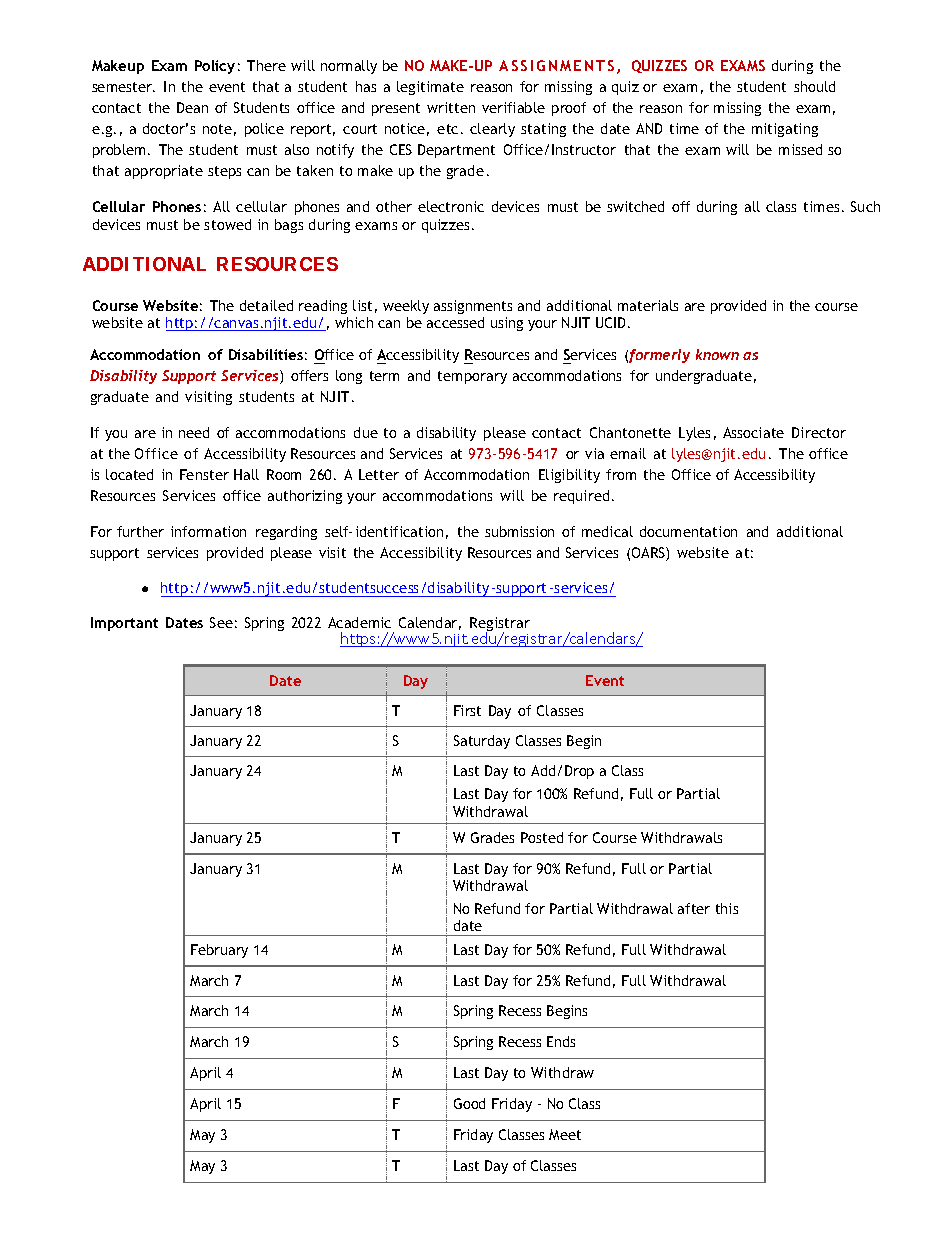 The width and height of the screenshot is (952, 1233). I want to click on Good, so click(469, 1103).
